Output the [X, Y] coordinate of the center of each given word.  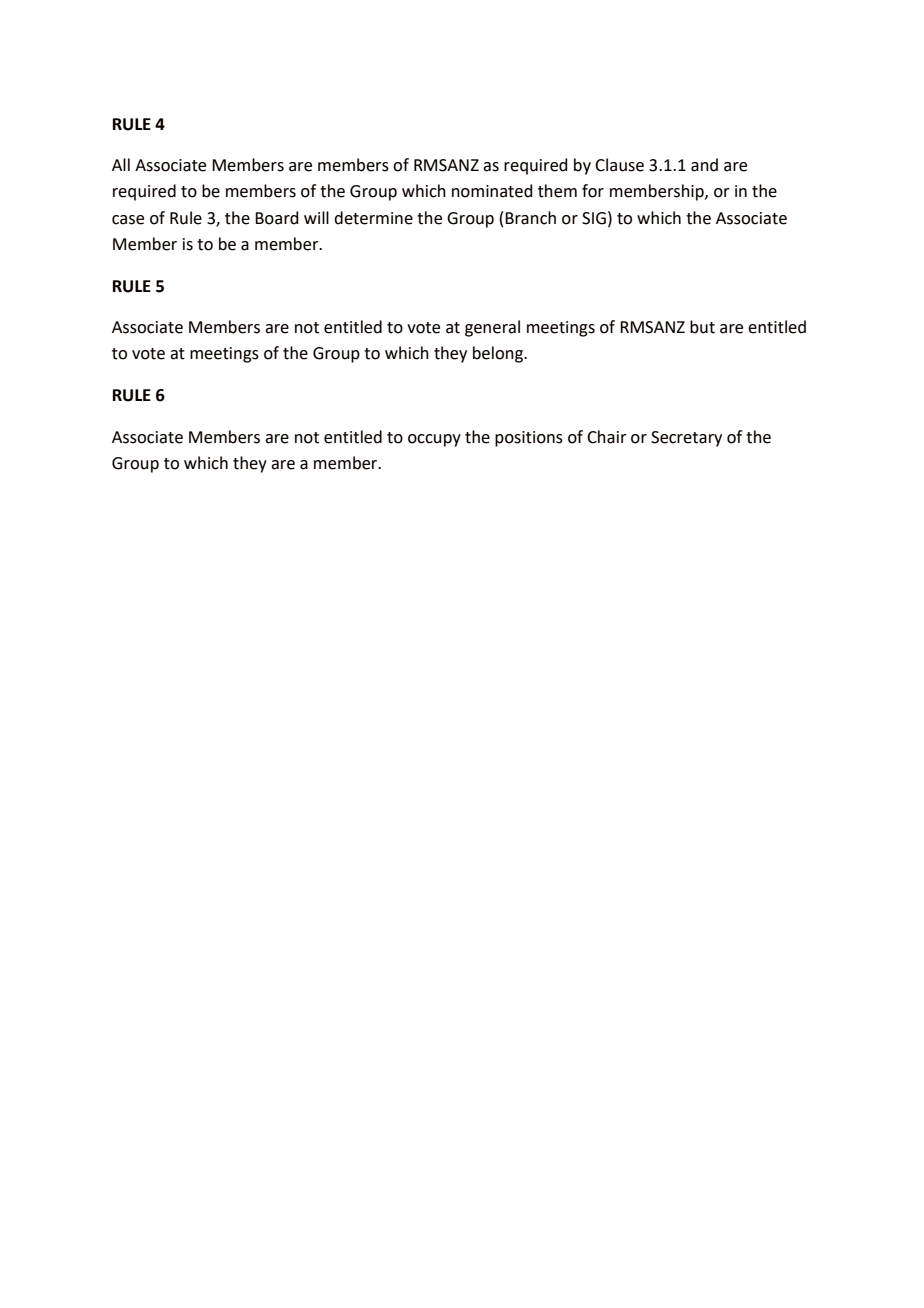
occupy [434, 440]
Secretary [686, 439]
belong [499, 354]
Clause [619, 165]
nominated [492, 191]
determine [373, 218]
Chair [607, 437]
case [128, 220]
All [121, 164]
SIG [594, 218]
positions [529, 439]
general [492, 328]
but [702, 327]
